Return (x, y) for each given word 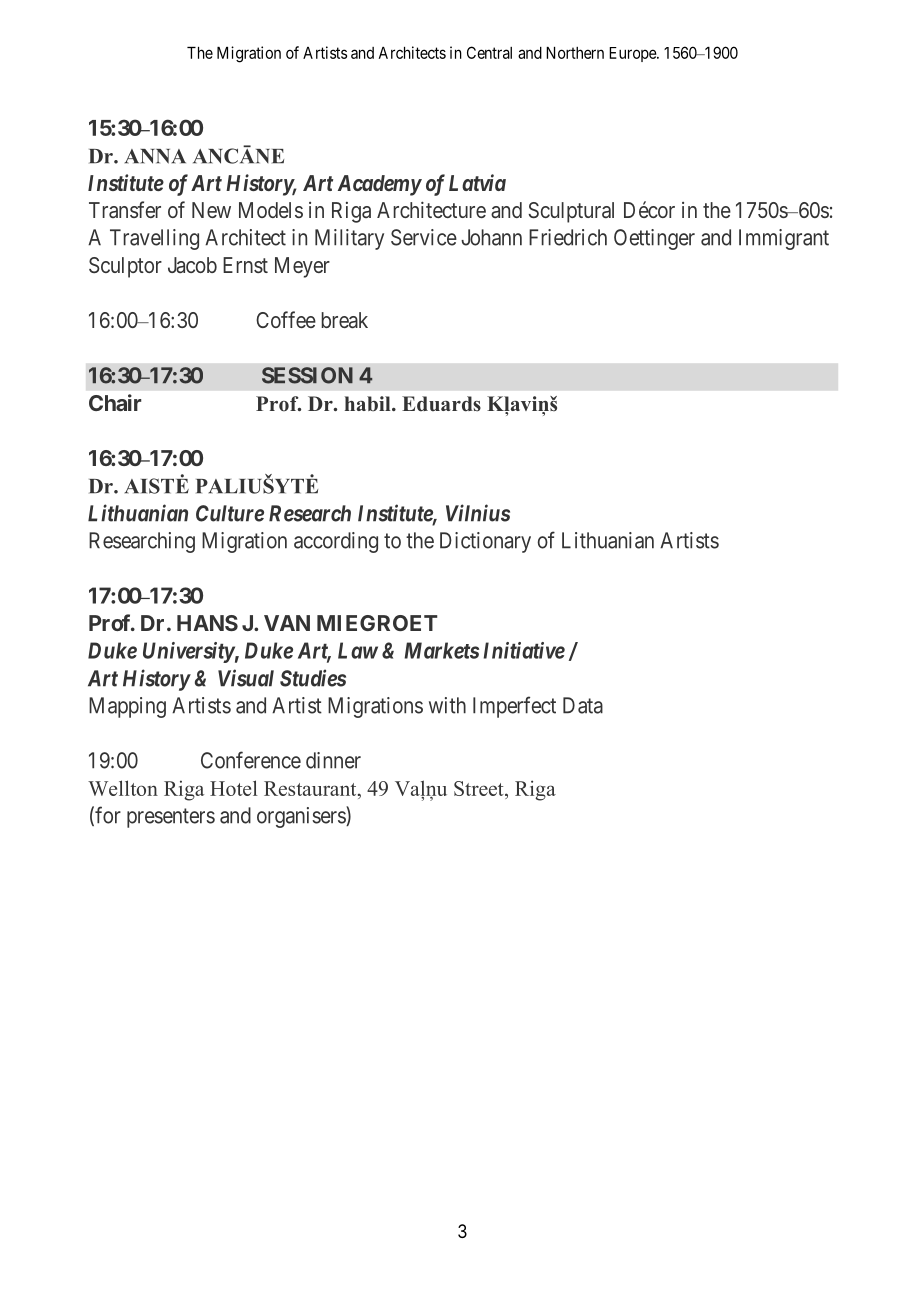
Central (489, 52)
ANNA (155, 156)
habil (369, 404)
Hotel (234, 788)
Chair (115, 402)
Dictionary (485, 542)
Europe (633, 54)
